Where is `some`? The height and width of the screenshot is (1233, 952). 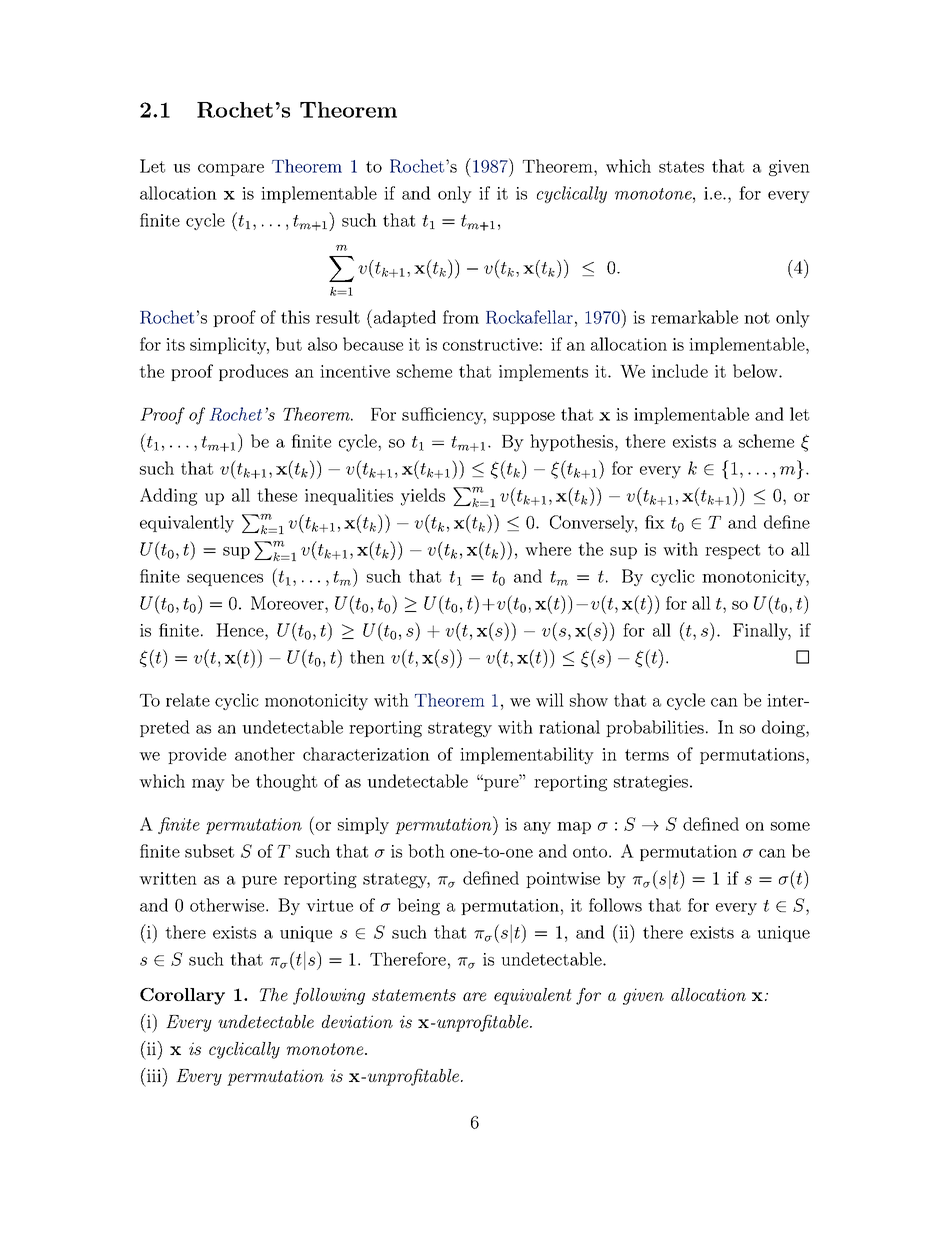
some is located at coordinates (790, 826).
